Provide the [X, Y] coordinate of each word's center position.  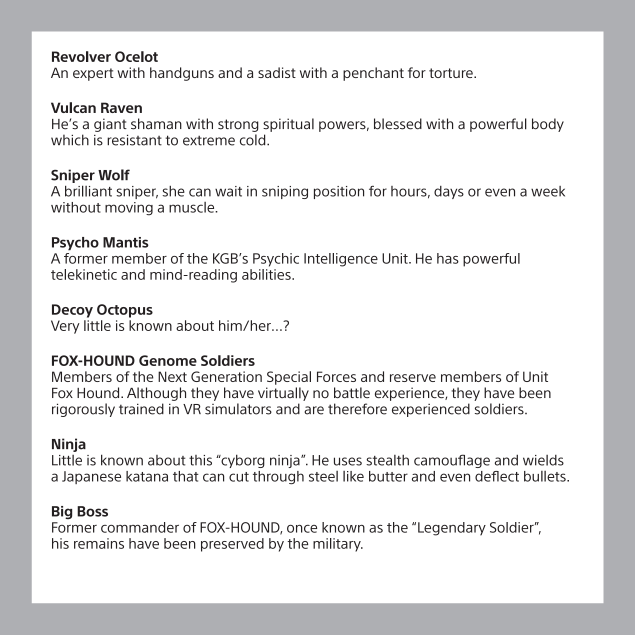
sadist [277, 72]
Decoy [72, 311]
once [302, 529]
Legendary [452, 529]
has [448, 258]
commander [140, 527]
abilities [267, 274]
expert [93, 74]
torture [452, 73]
